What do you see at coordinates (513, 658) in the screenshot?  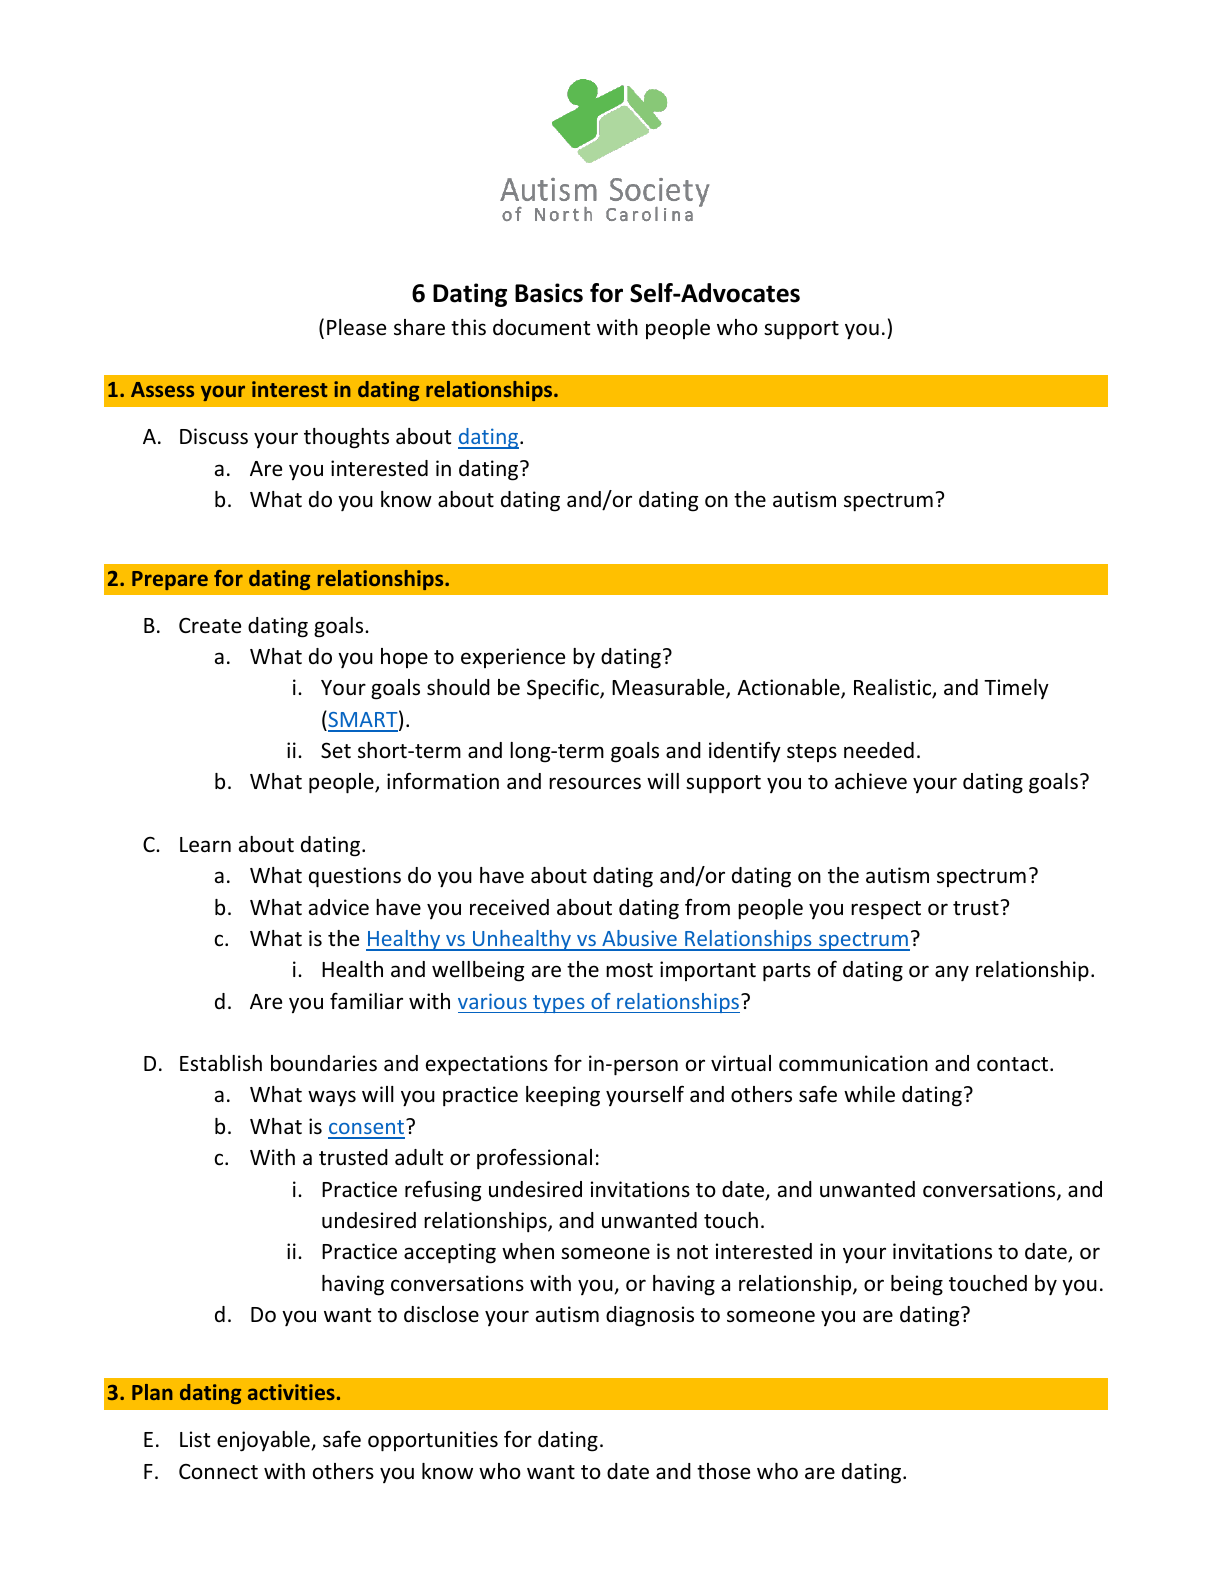 I see `experience` at bounding box center [513, 658].
